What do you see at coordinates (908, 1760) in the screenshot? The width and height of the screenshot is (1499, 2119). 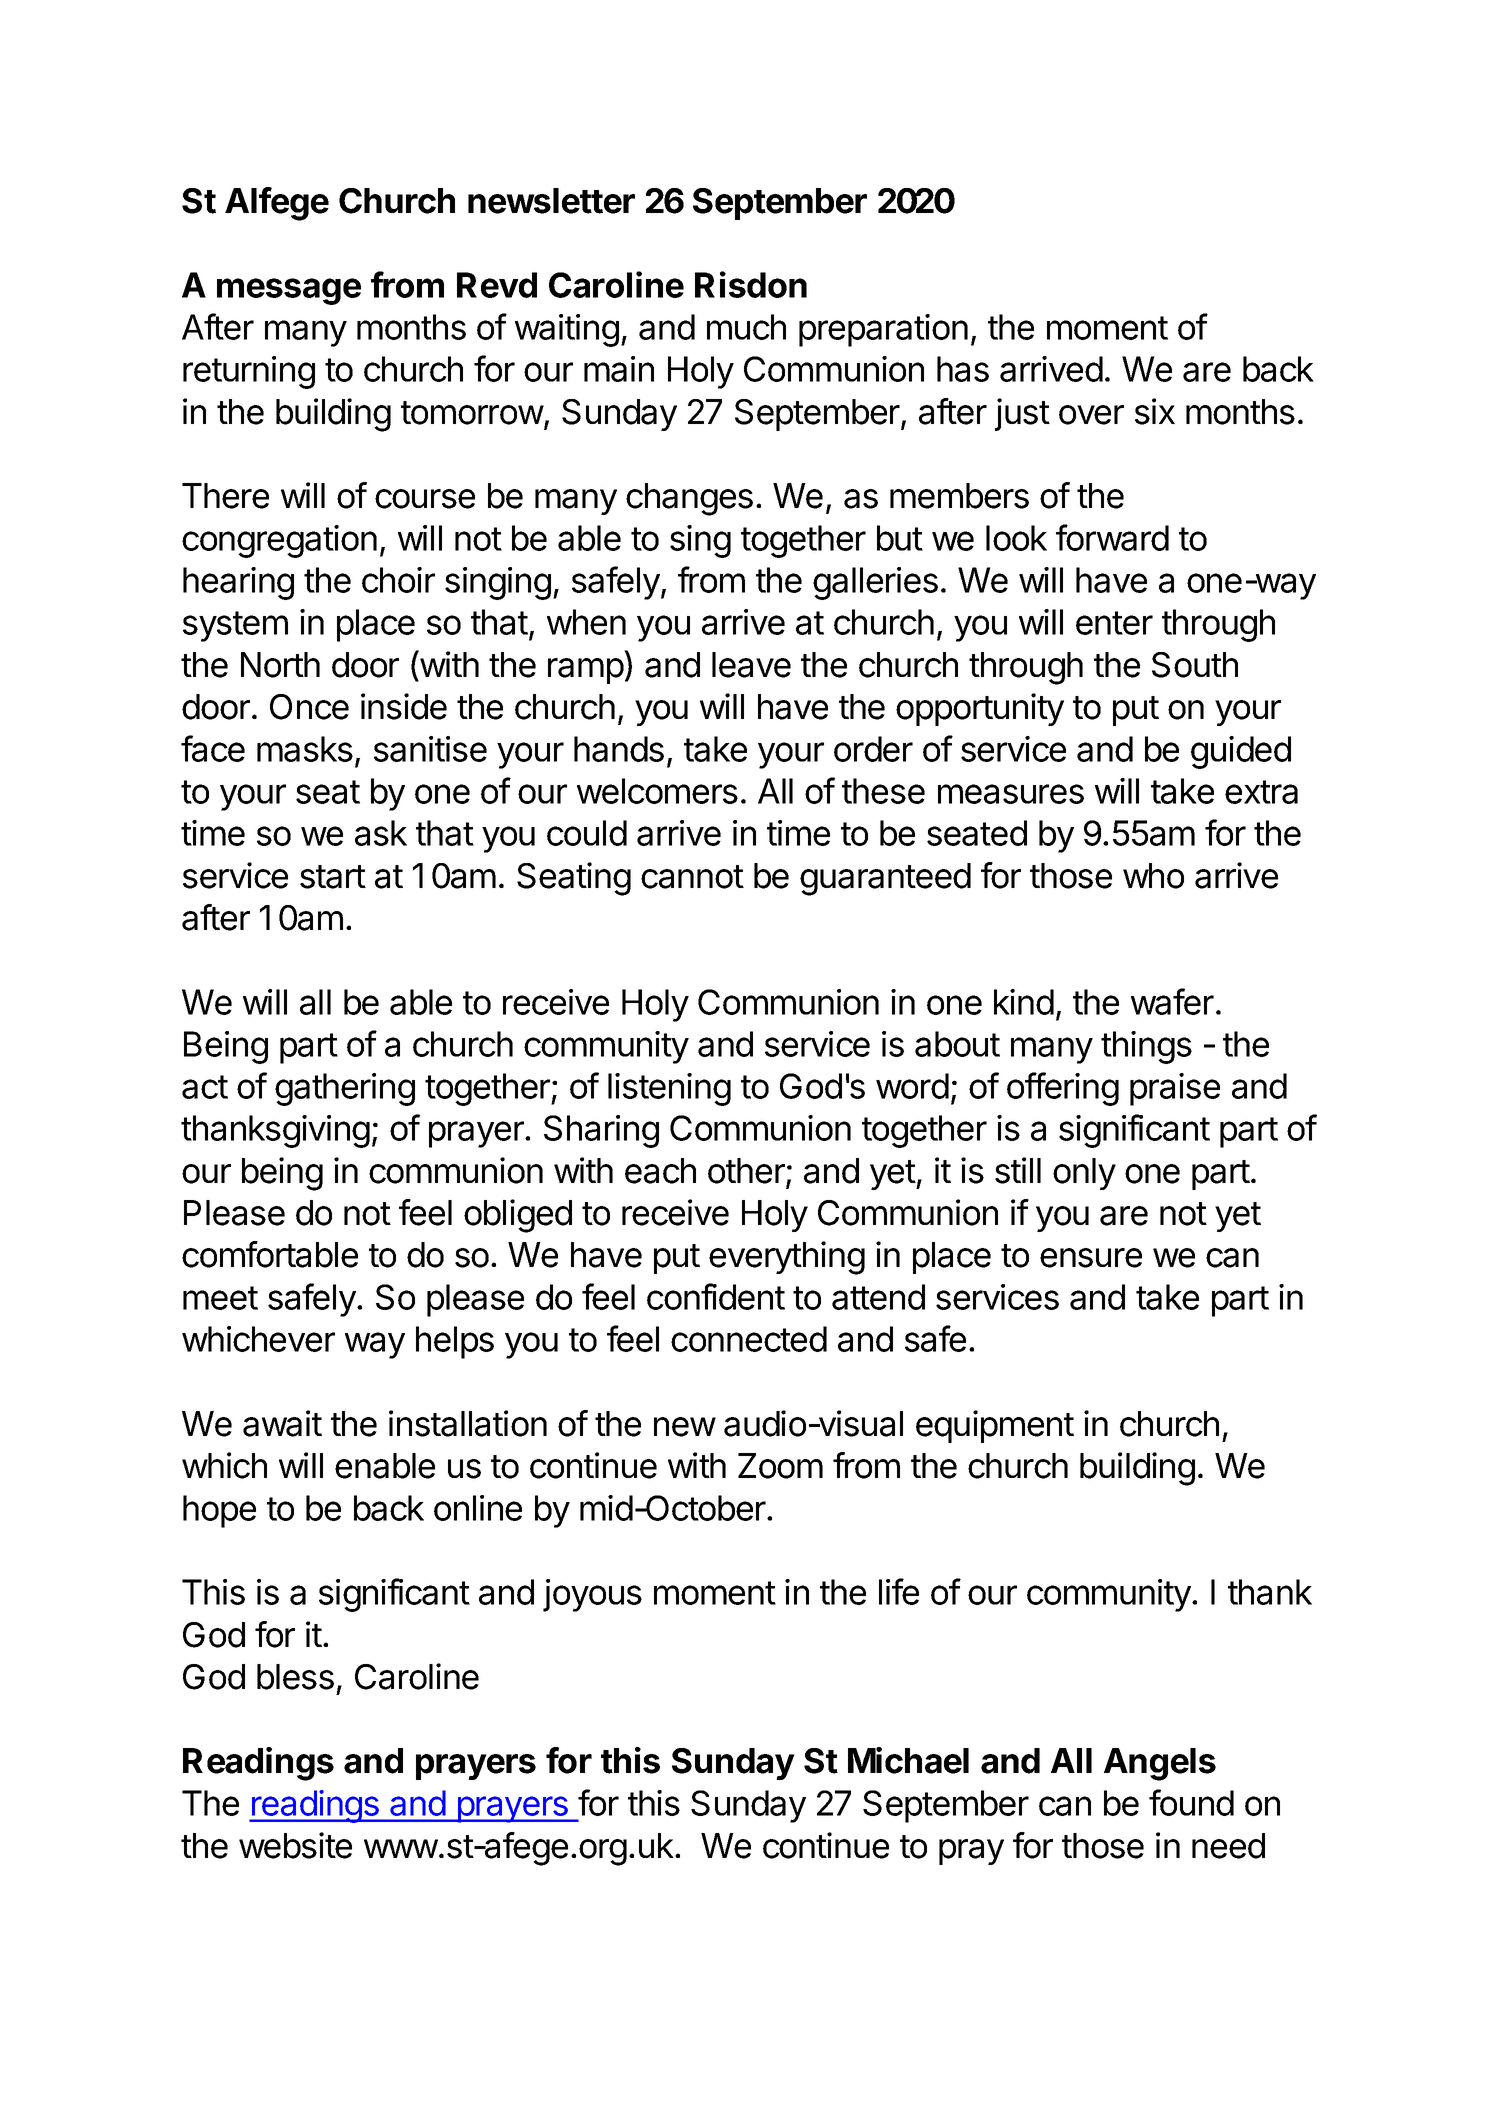 I see `Michael` at bounding box center [908, 1760].
